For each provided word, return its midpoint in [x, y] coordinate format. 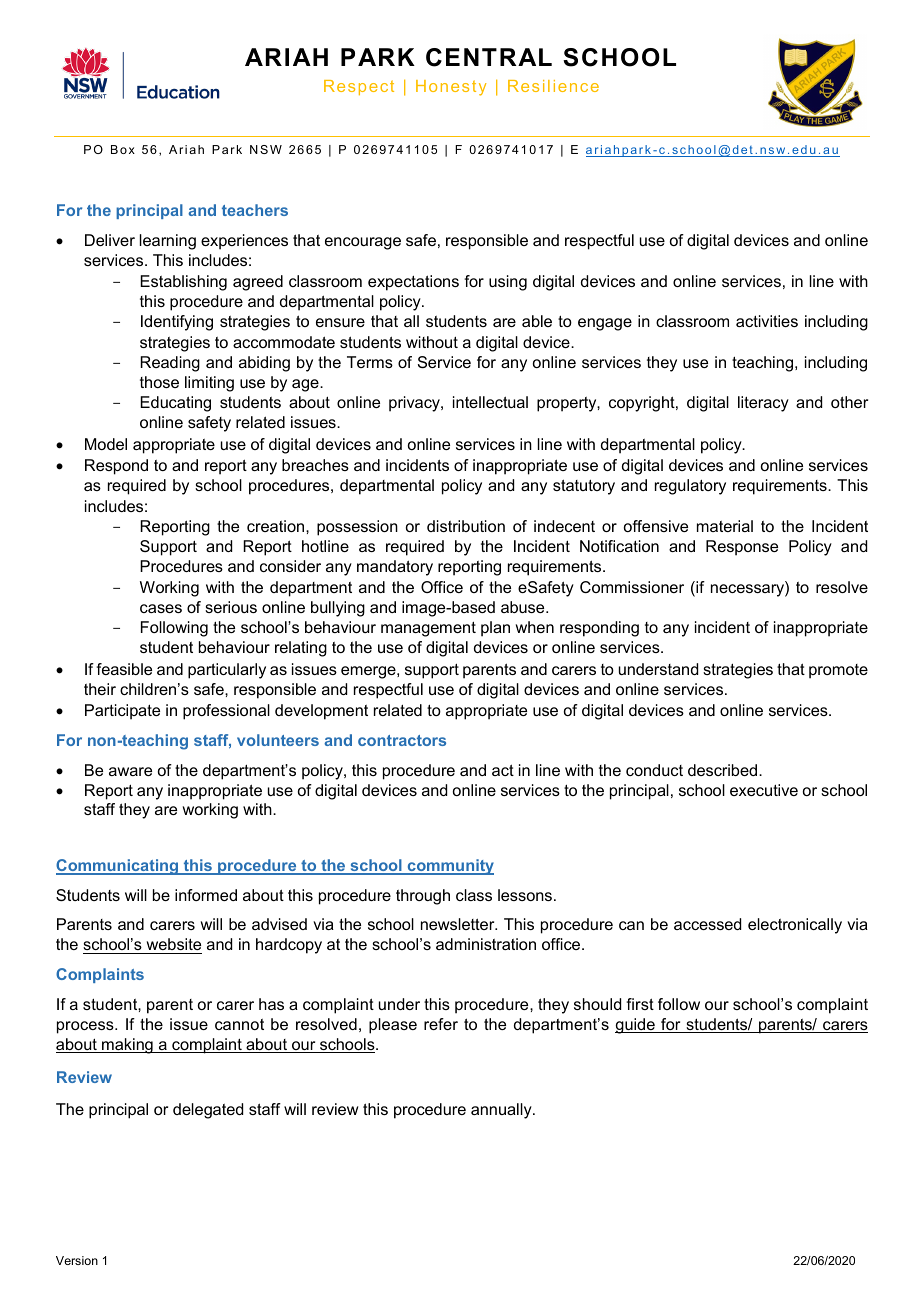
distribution [466, 526]
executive [764, 790]
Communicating [118, 867]
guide [636, 1026]
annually [502, 1111]
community [449, 867]
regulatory [690, 487]
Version [77, 1260]
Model [106, 444]
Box [123, 149]
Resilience [553, 86]
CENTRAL [489, 57]
